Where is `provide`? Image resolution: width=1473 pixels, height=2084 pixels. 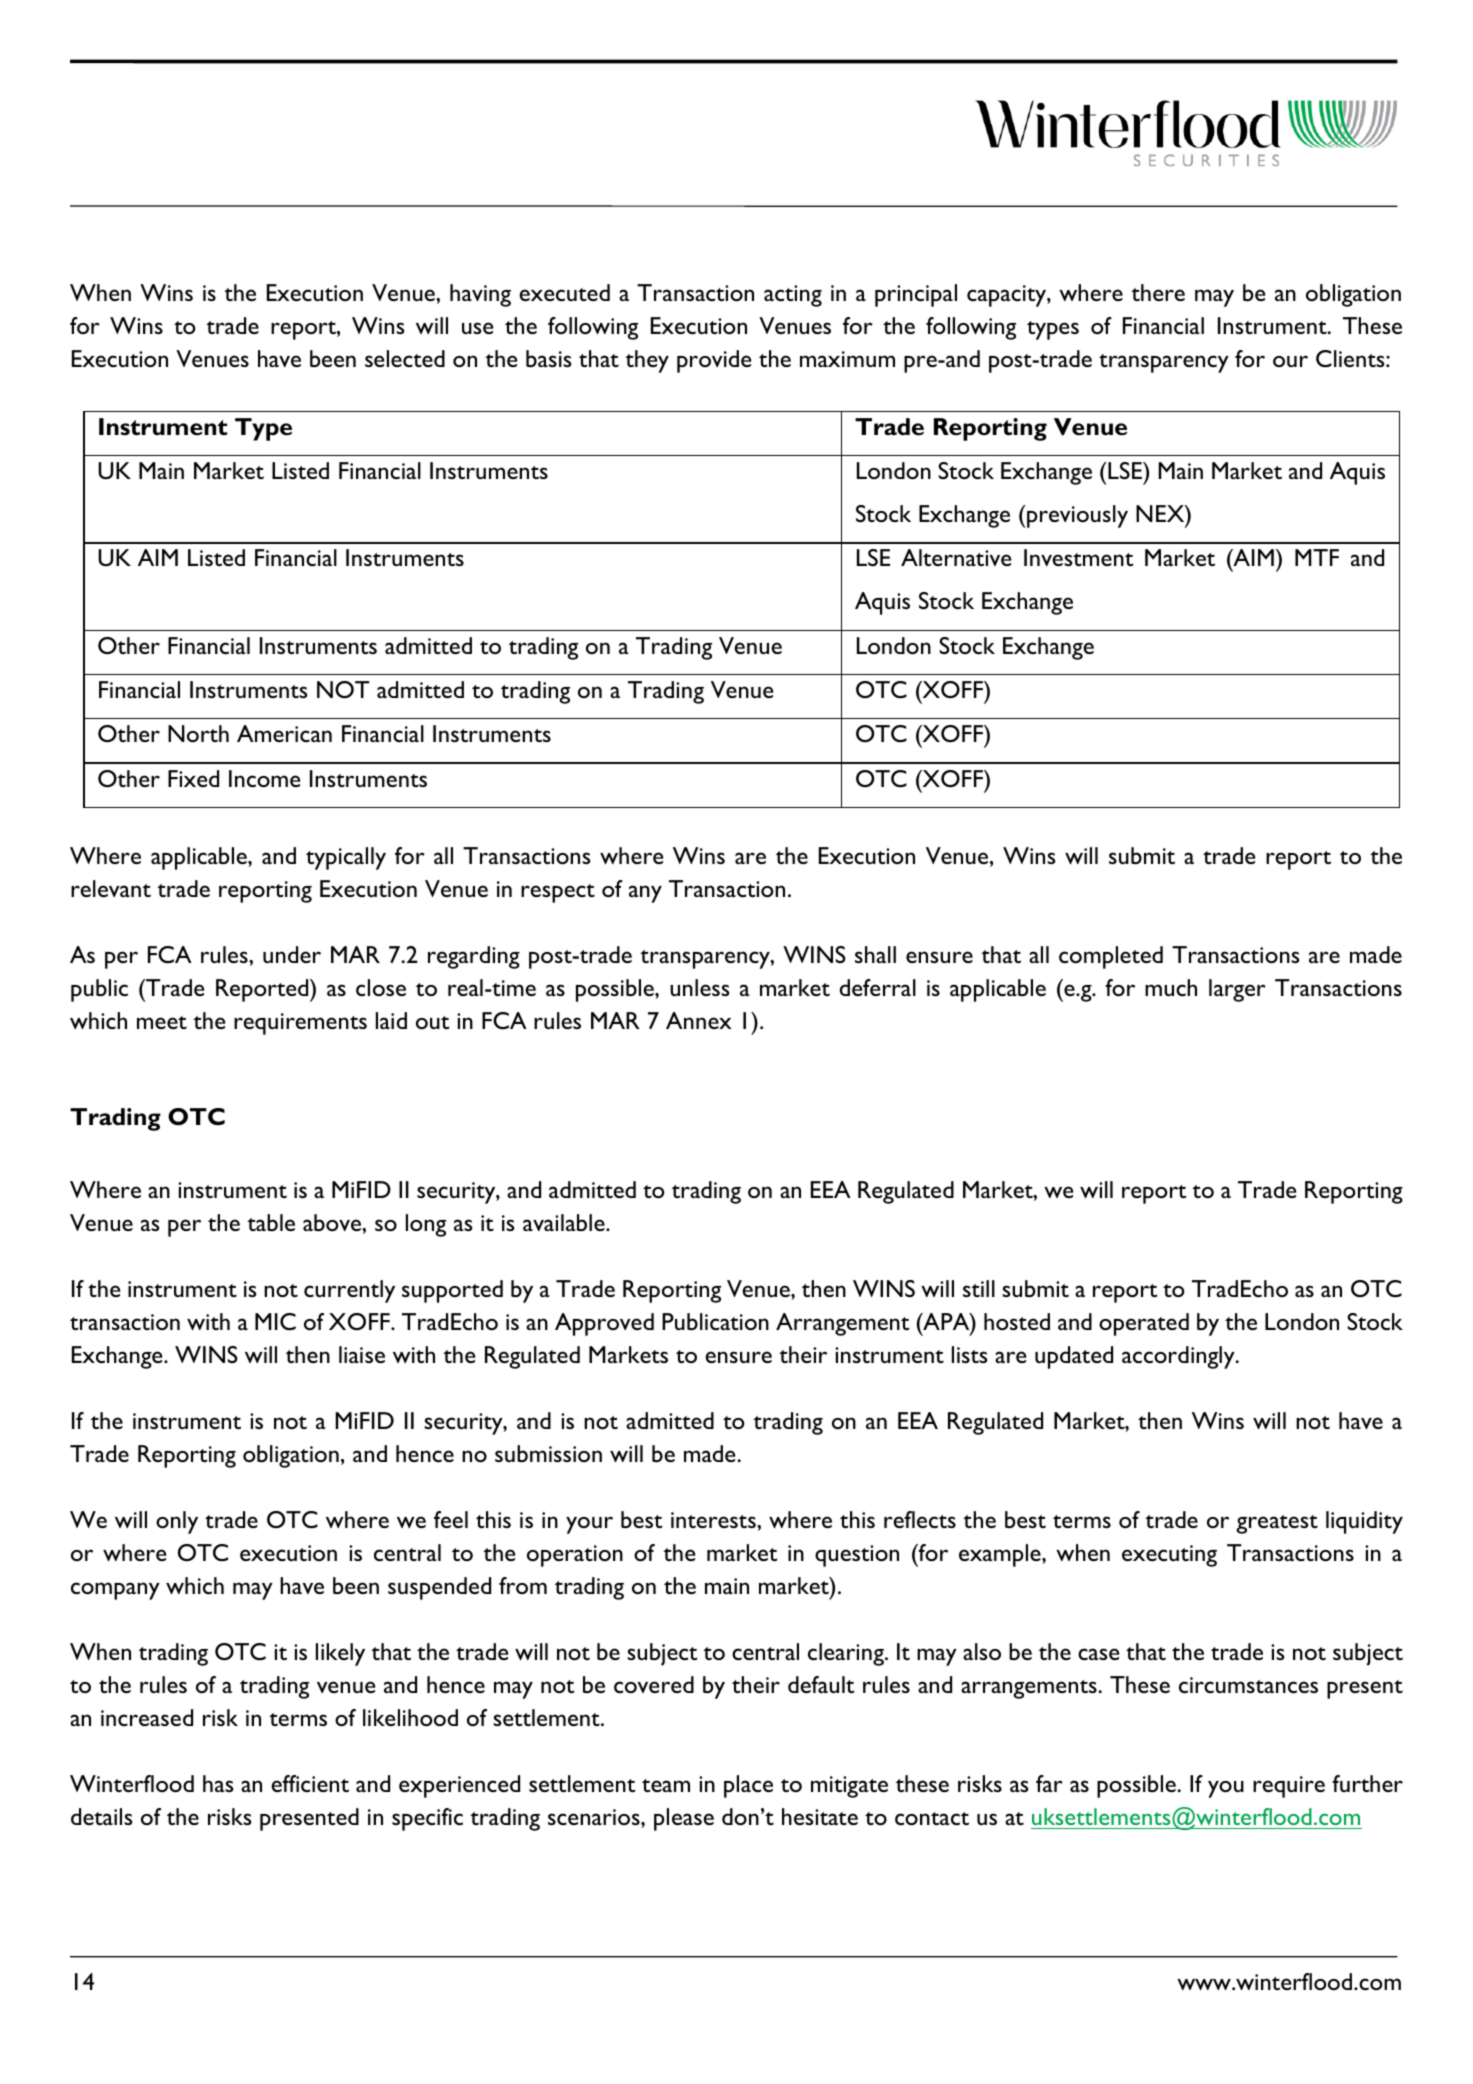 provide is located at coordinates (714, 361).
